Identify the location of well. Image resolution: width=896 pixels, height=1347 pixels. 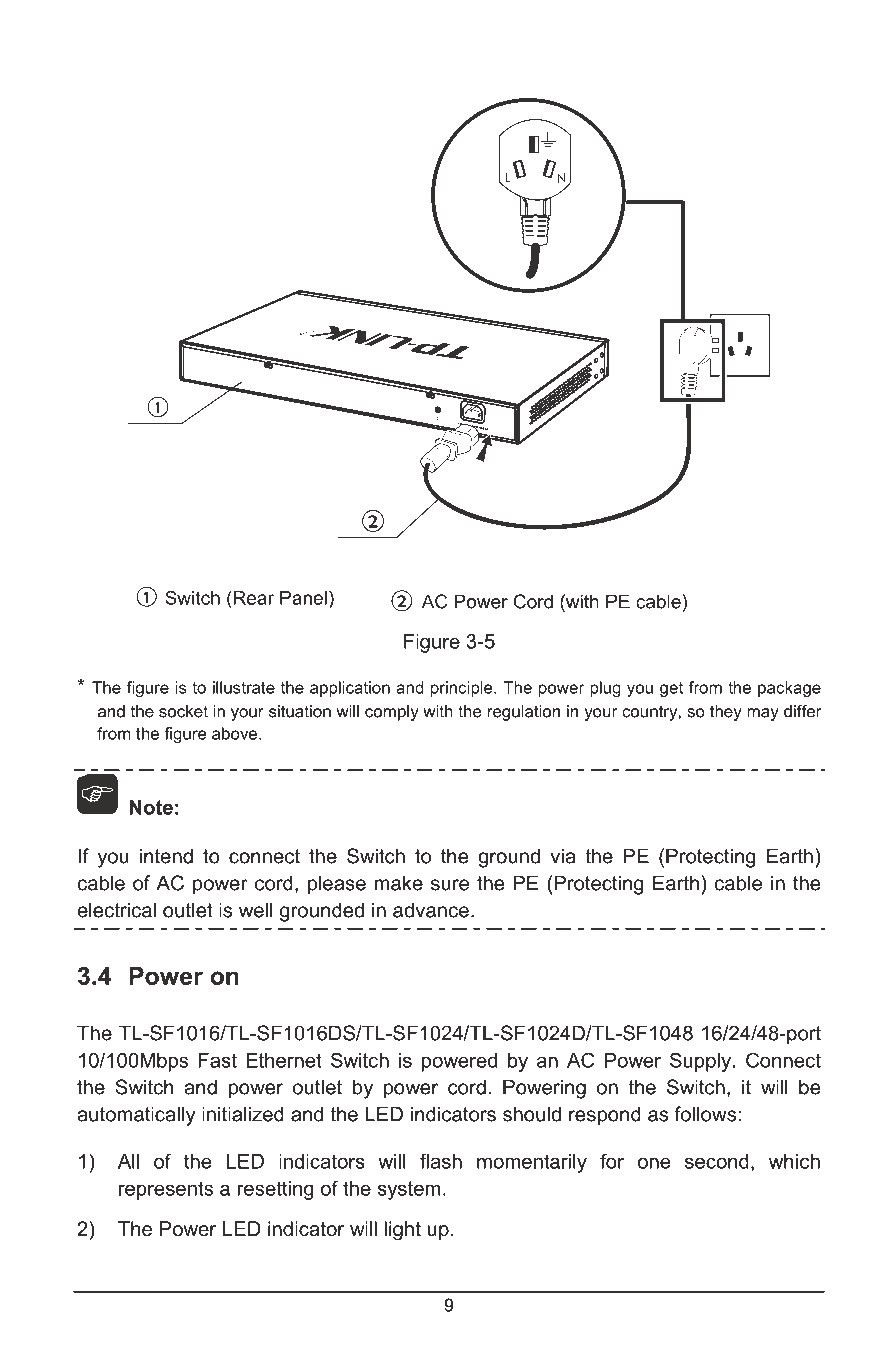
(255, 910).
